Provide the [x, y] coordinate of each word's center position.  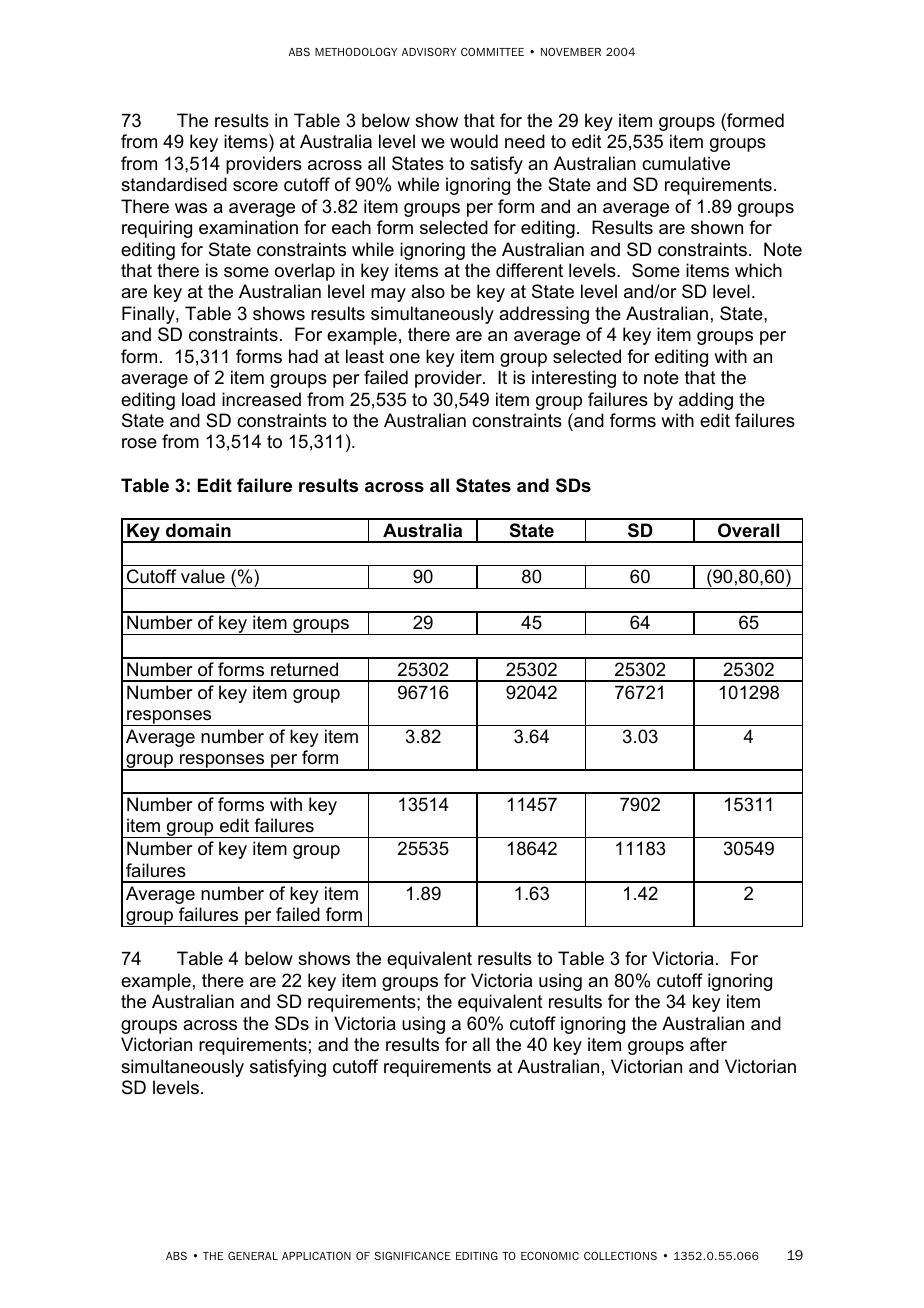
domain [198, 530]
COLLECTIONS [620, 1255]
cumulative [686, 163]
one [405, 358]
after [708, 1044]
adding [706, 401]
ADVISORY [429, 51]
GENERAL [253, 1256]
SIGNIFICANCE [413, 1255]
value [203, 576]
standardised [174, 184]
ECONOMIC [550, 1256]
